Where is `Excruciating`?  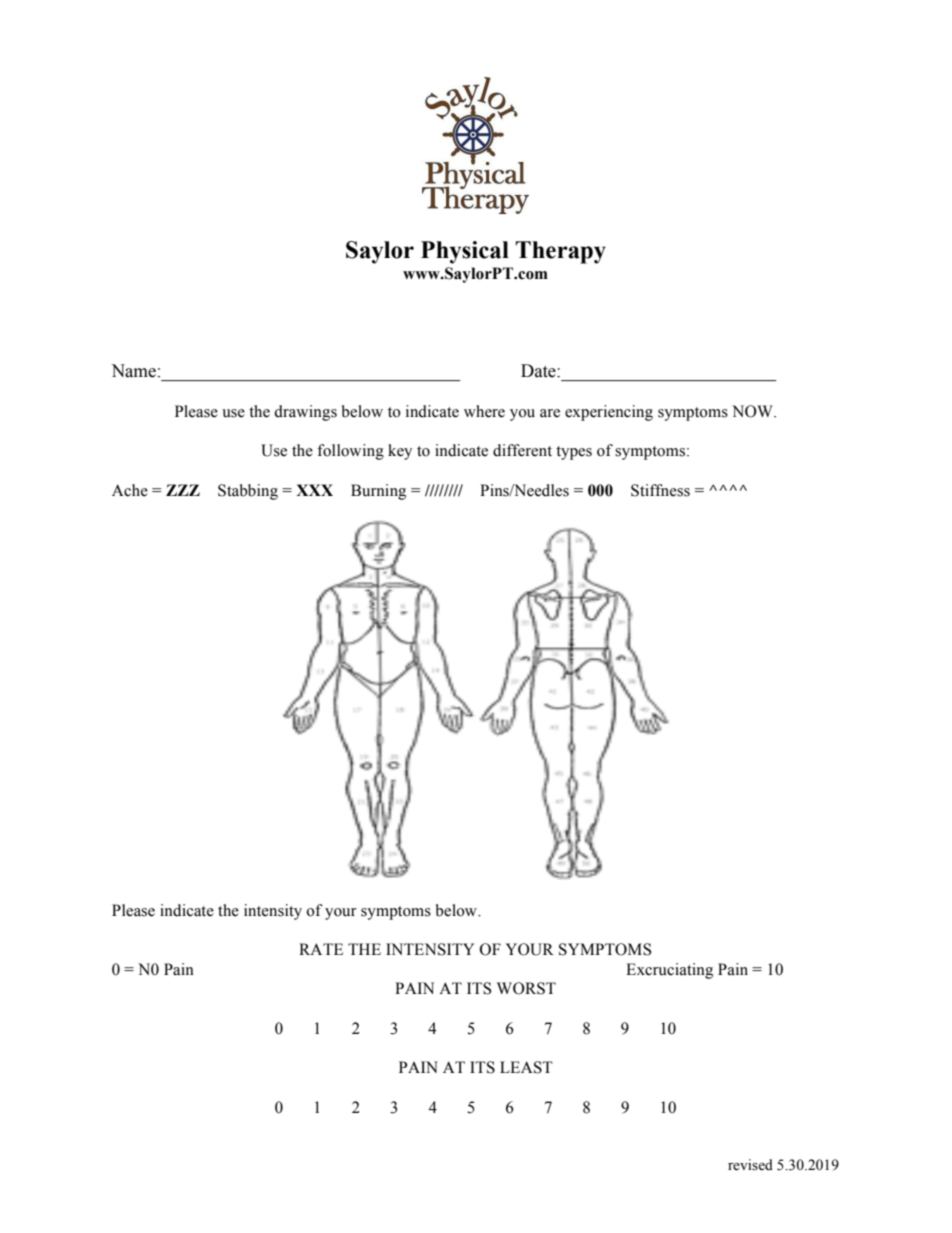
Excruciating is located at coordinates (669, 971).
